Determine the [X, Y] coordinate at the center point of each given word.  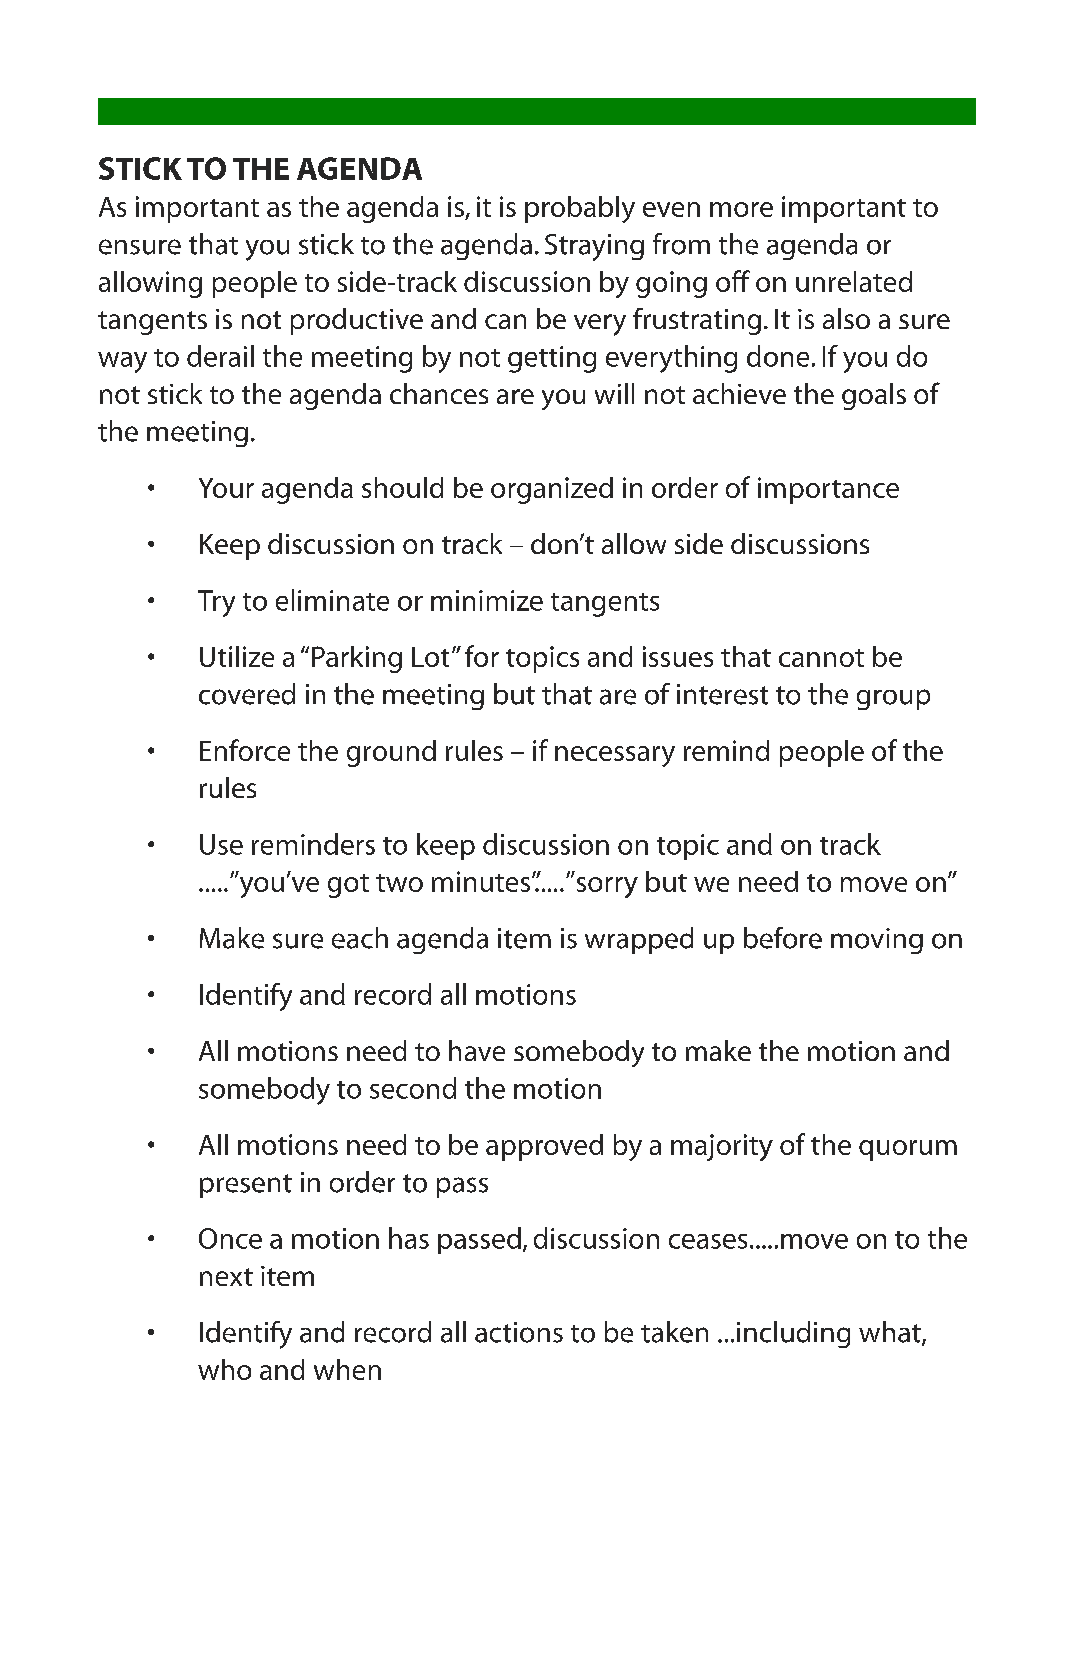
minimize [487, 600]
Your [226, 488]
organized [552, 490]
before [783, 938]
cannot [821, 658]
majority [722, 1147]
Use [221, 844]
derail [220, 356]
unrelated [854, 281]
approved [544, 1147]
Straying [594, 247]
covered [247, 694]
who [224, 1369]
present [246, 1186]
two [399, 883]
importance [828, 490]
